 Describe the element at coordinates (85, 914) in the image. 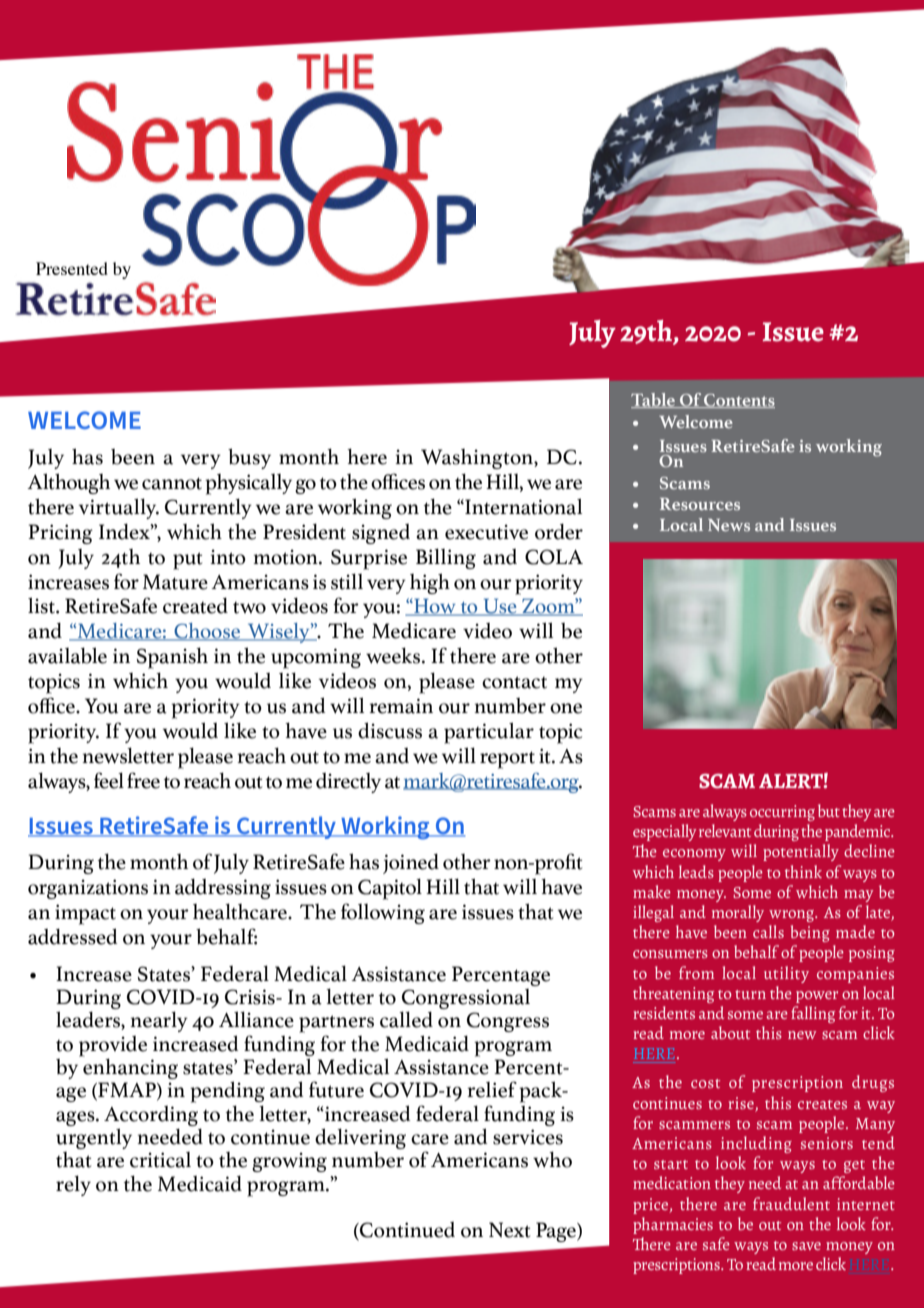

I see `impact` at that location.
